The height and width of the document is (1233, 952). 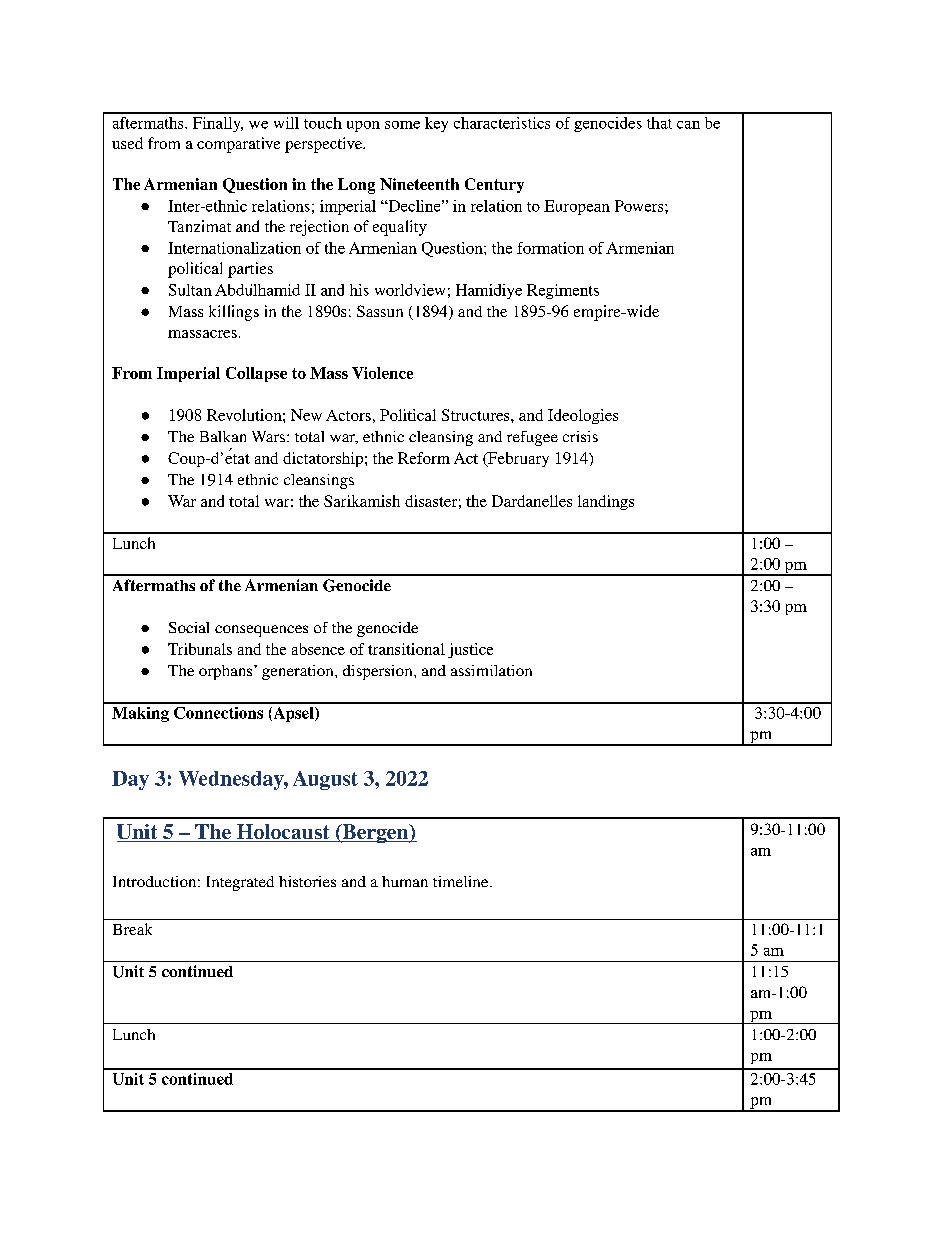 I want to click on killings, so click(x=234, y=313).
